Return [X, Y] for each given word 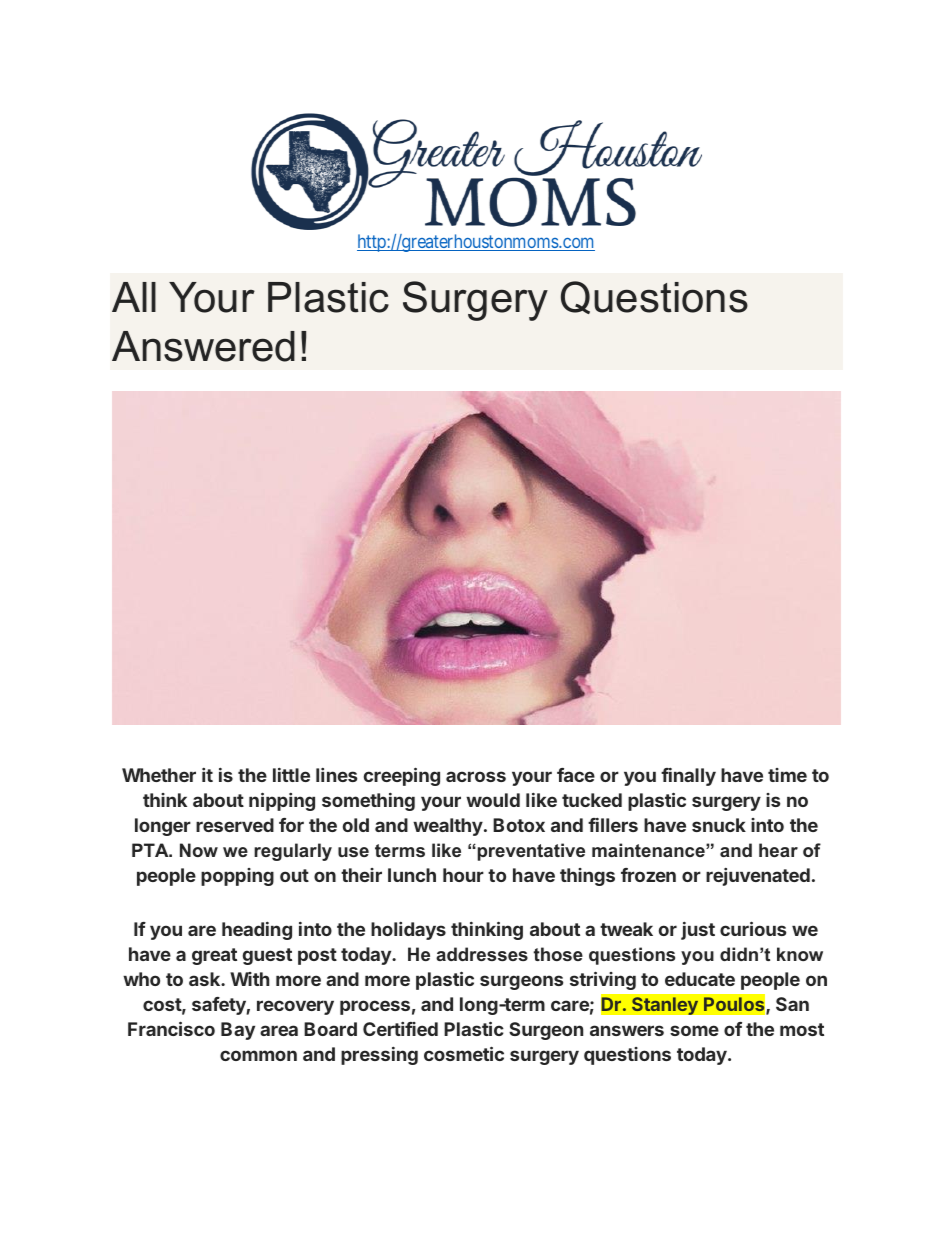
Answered [203, 346]
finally [688, 777]
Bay [238, 1031]
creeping [402, 776]
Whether [159, 775]
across [476, 776]
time [787, 775]
